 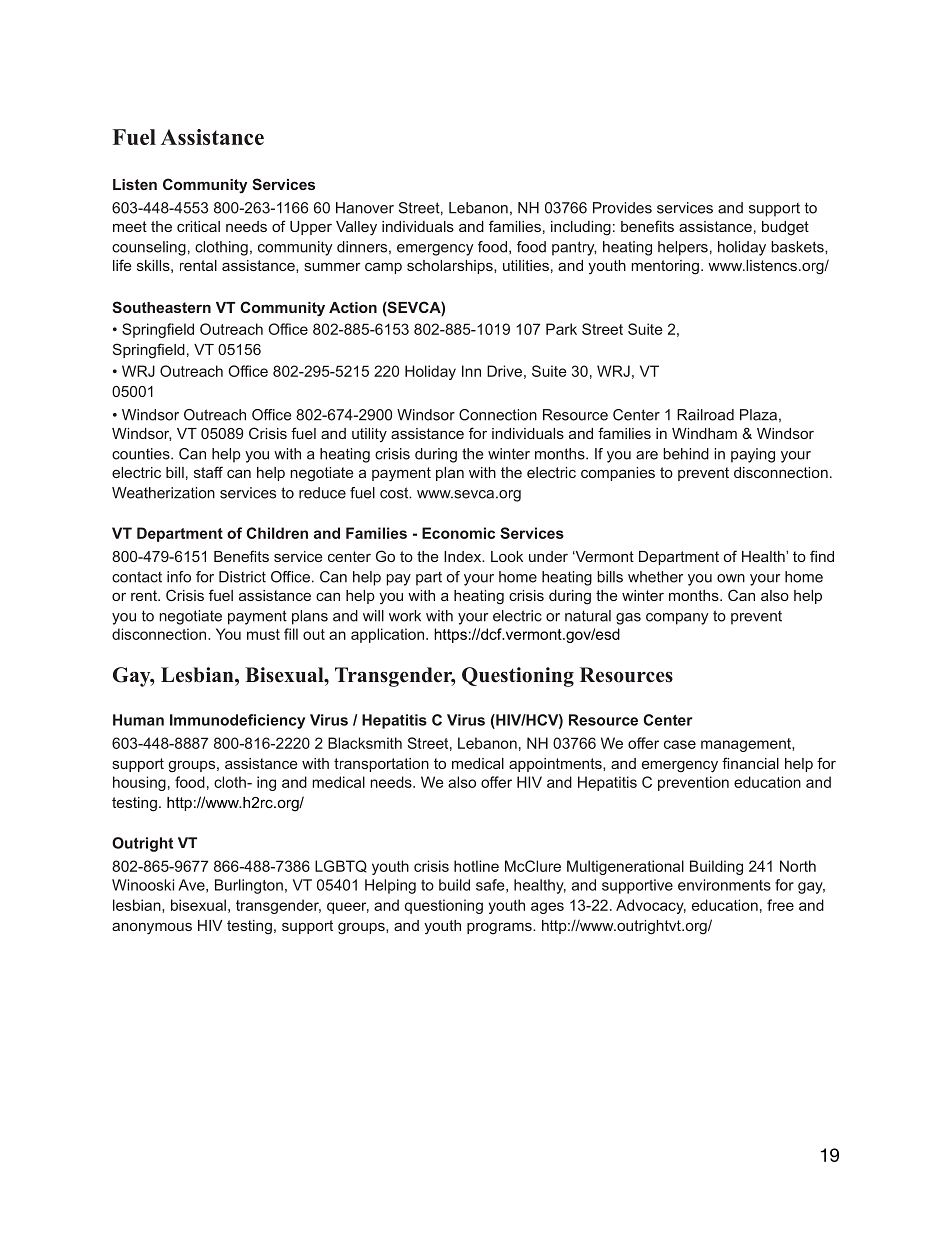 I want to click on critical, so click(x=198, y=226).
